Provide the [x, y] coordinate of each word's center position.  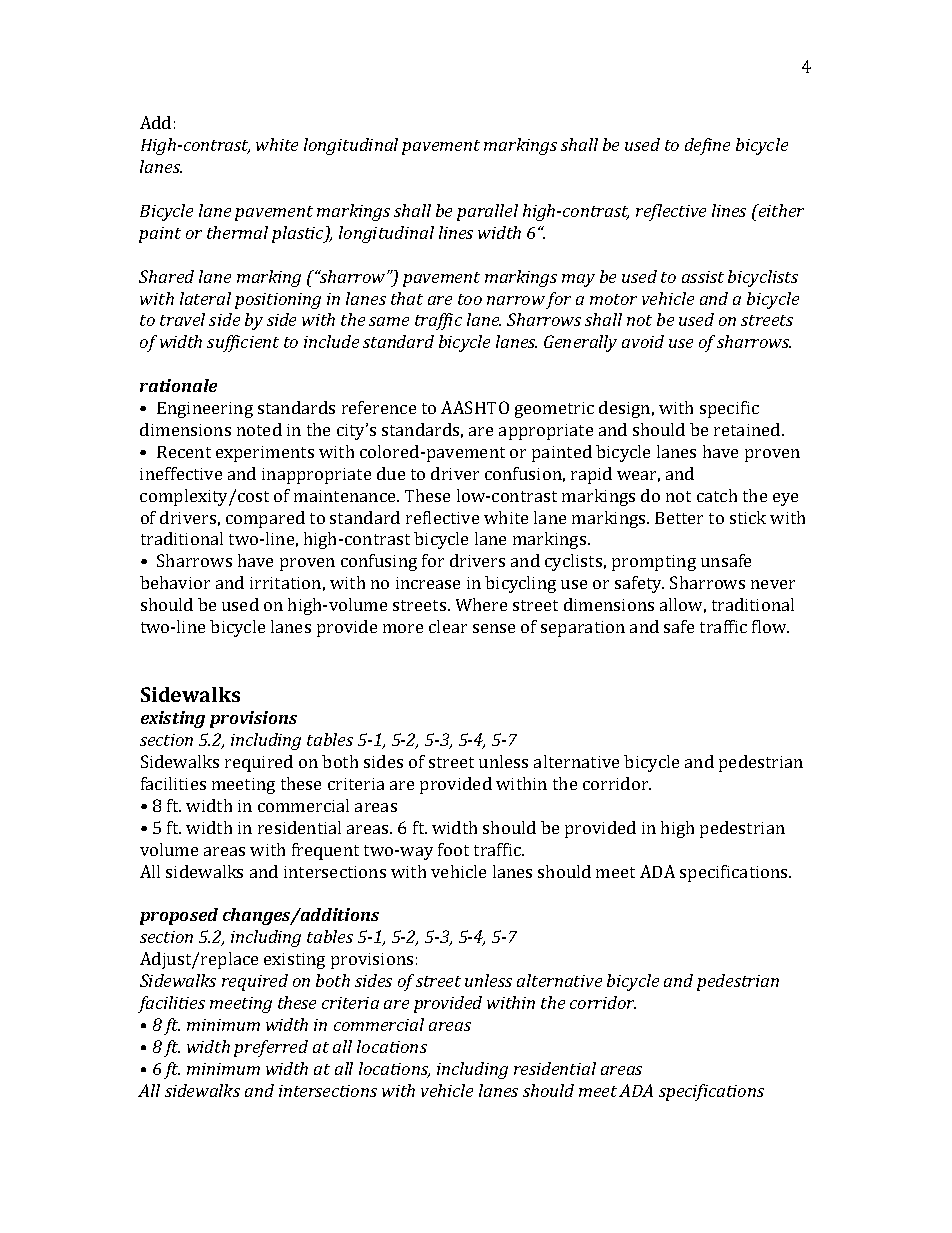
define [707, 146]
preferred [271, 1048]
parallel [487, 212]
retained [748, 429]
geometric [554, 410]
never [773, 584]
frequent [325, 851]
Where [481, 604]
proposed [179, 916]
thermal [237, 232]
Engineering [205, 410]
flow [770, 626]
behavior [175, 582]
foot [453, 849]
